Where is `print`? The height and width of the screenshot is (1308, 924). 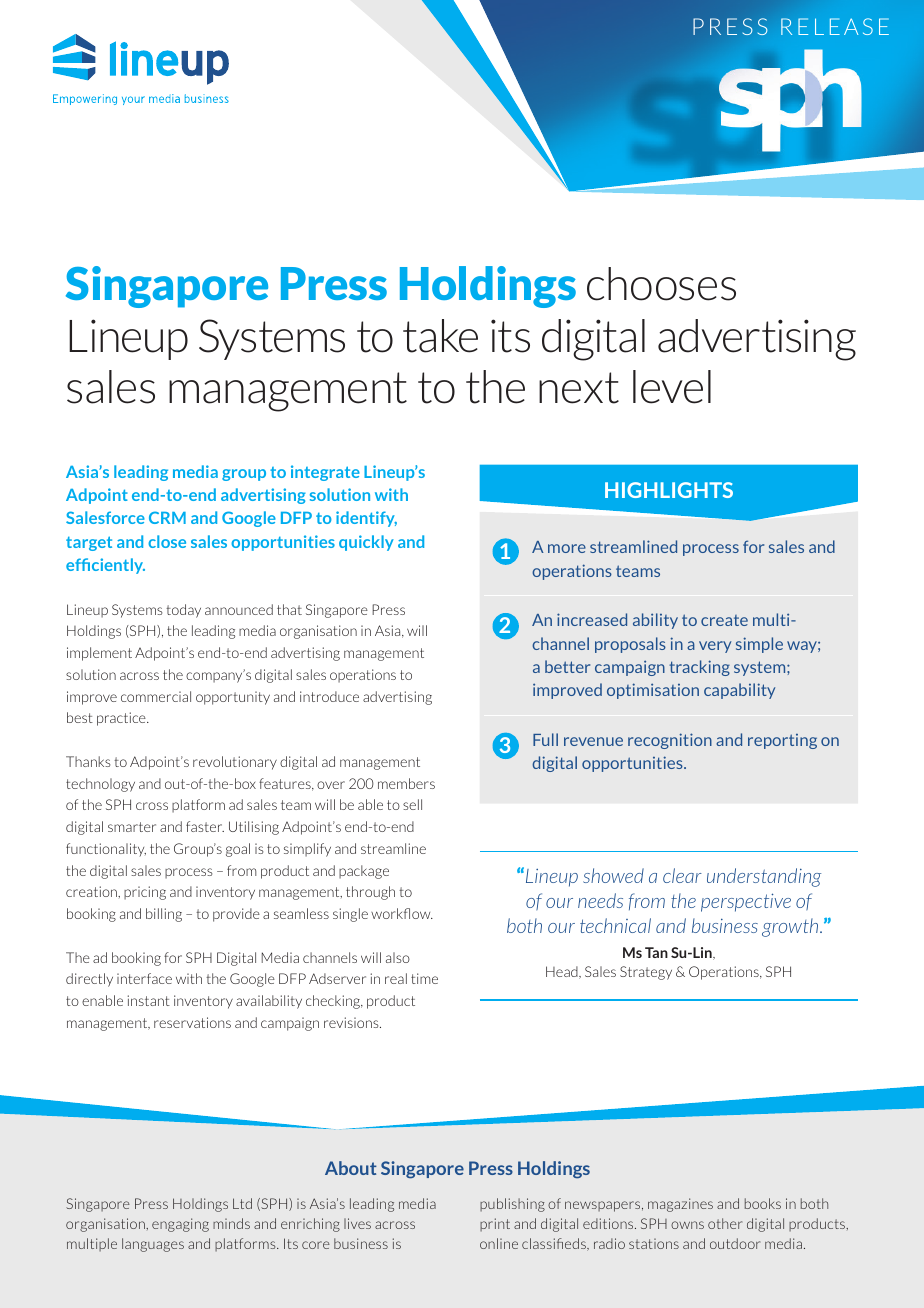 print is located at coordinates (495, 1224).
